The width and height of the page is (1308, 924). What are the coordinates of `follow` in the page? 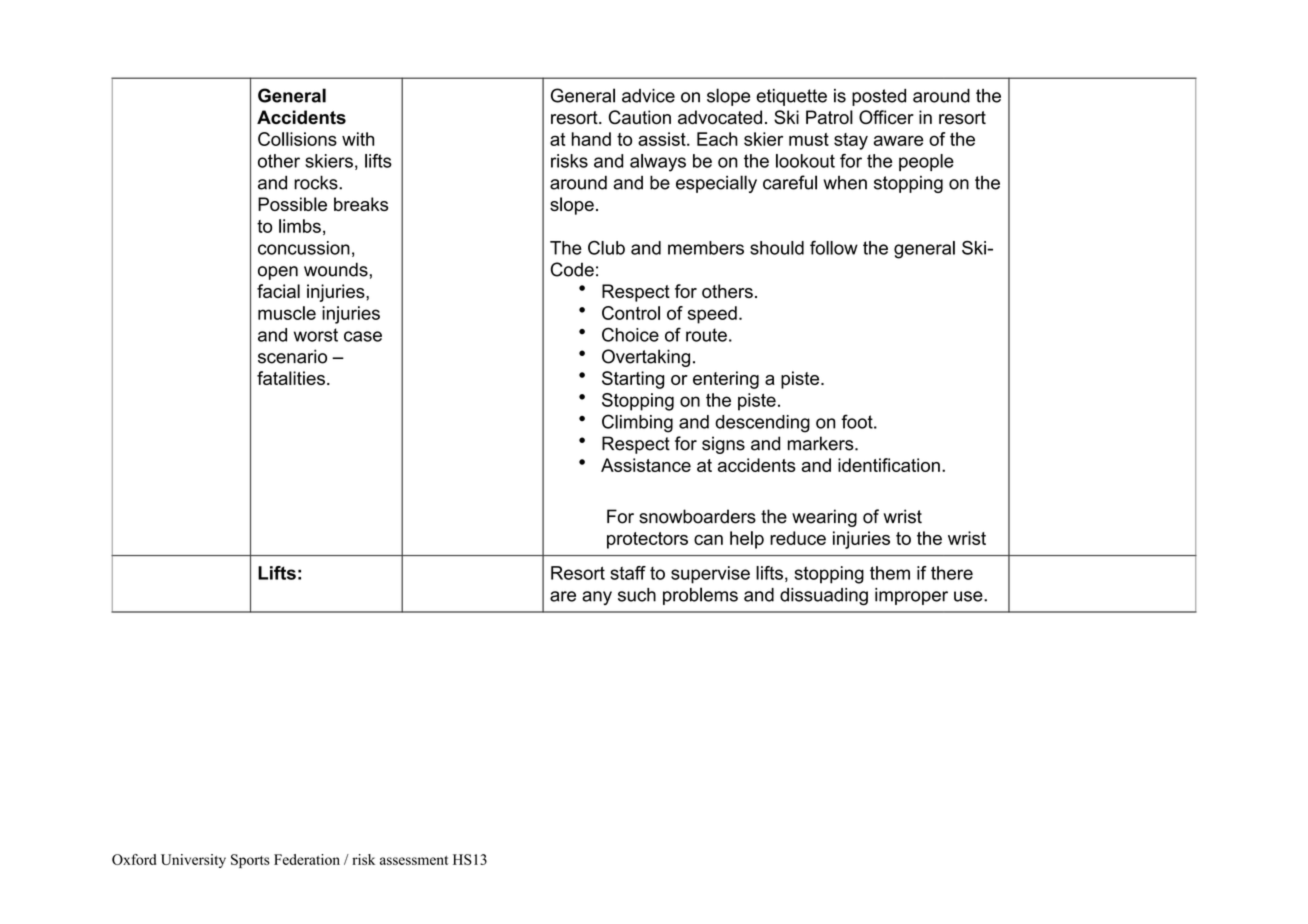 It's located at (834, 248).
